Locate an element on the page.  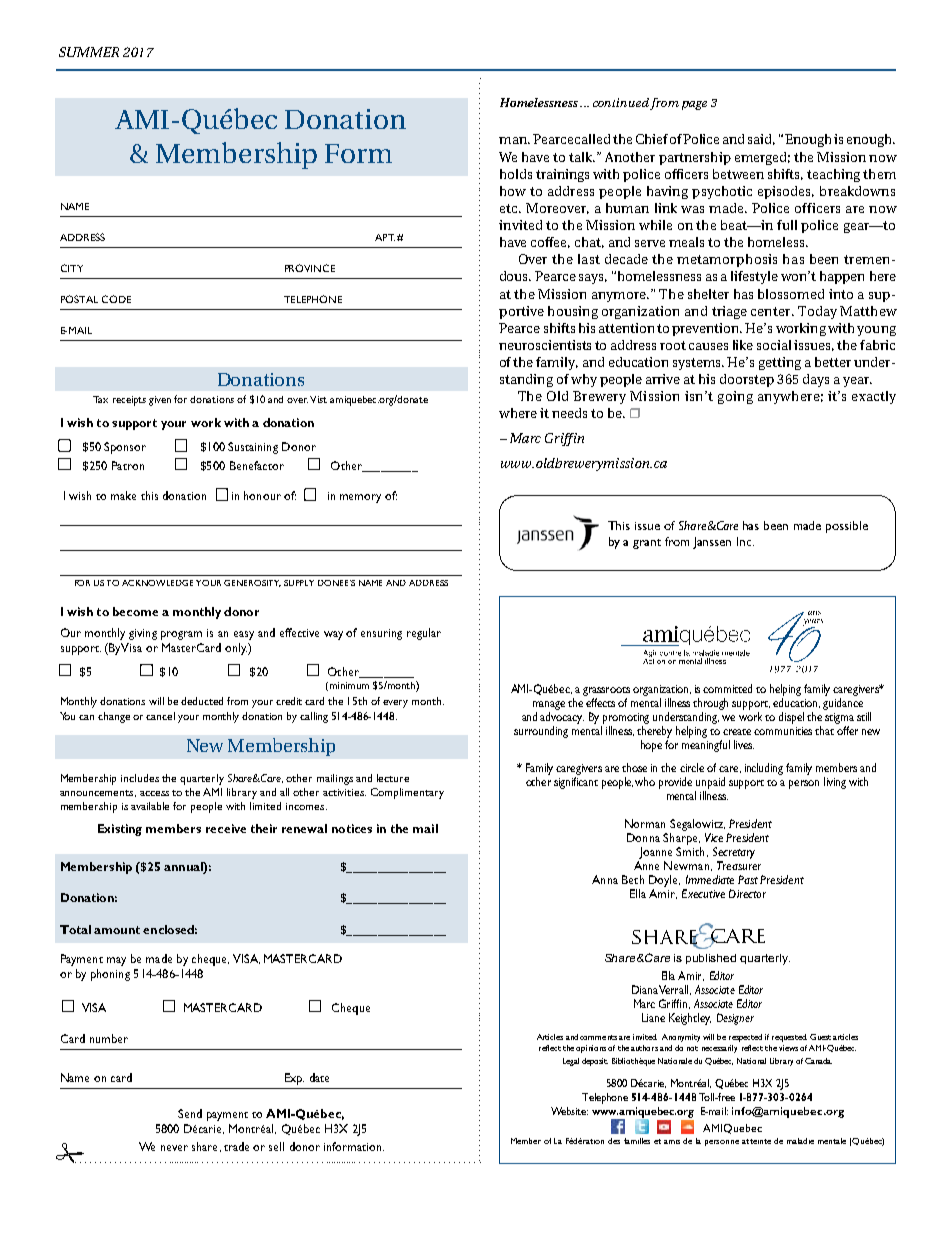
SUMMER is located at coordinates (89, 52).
